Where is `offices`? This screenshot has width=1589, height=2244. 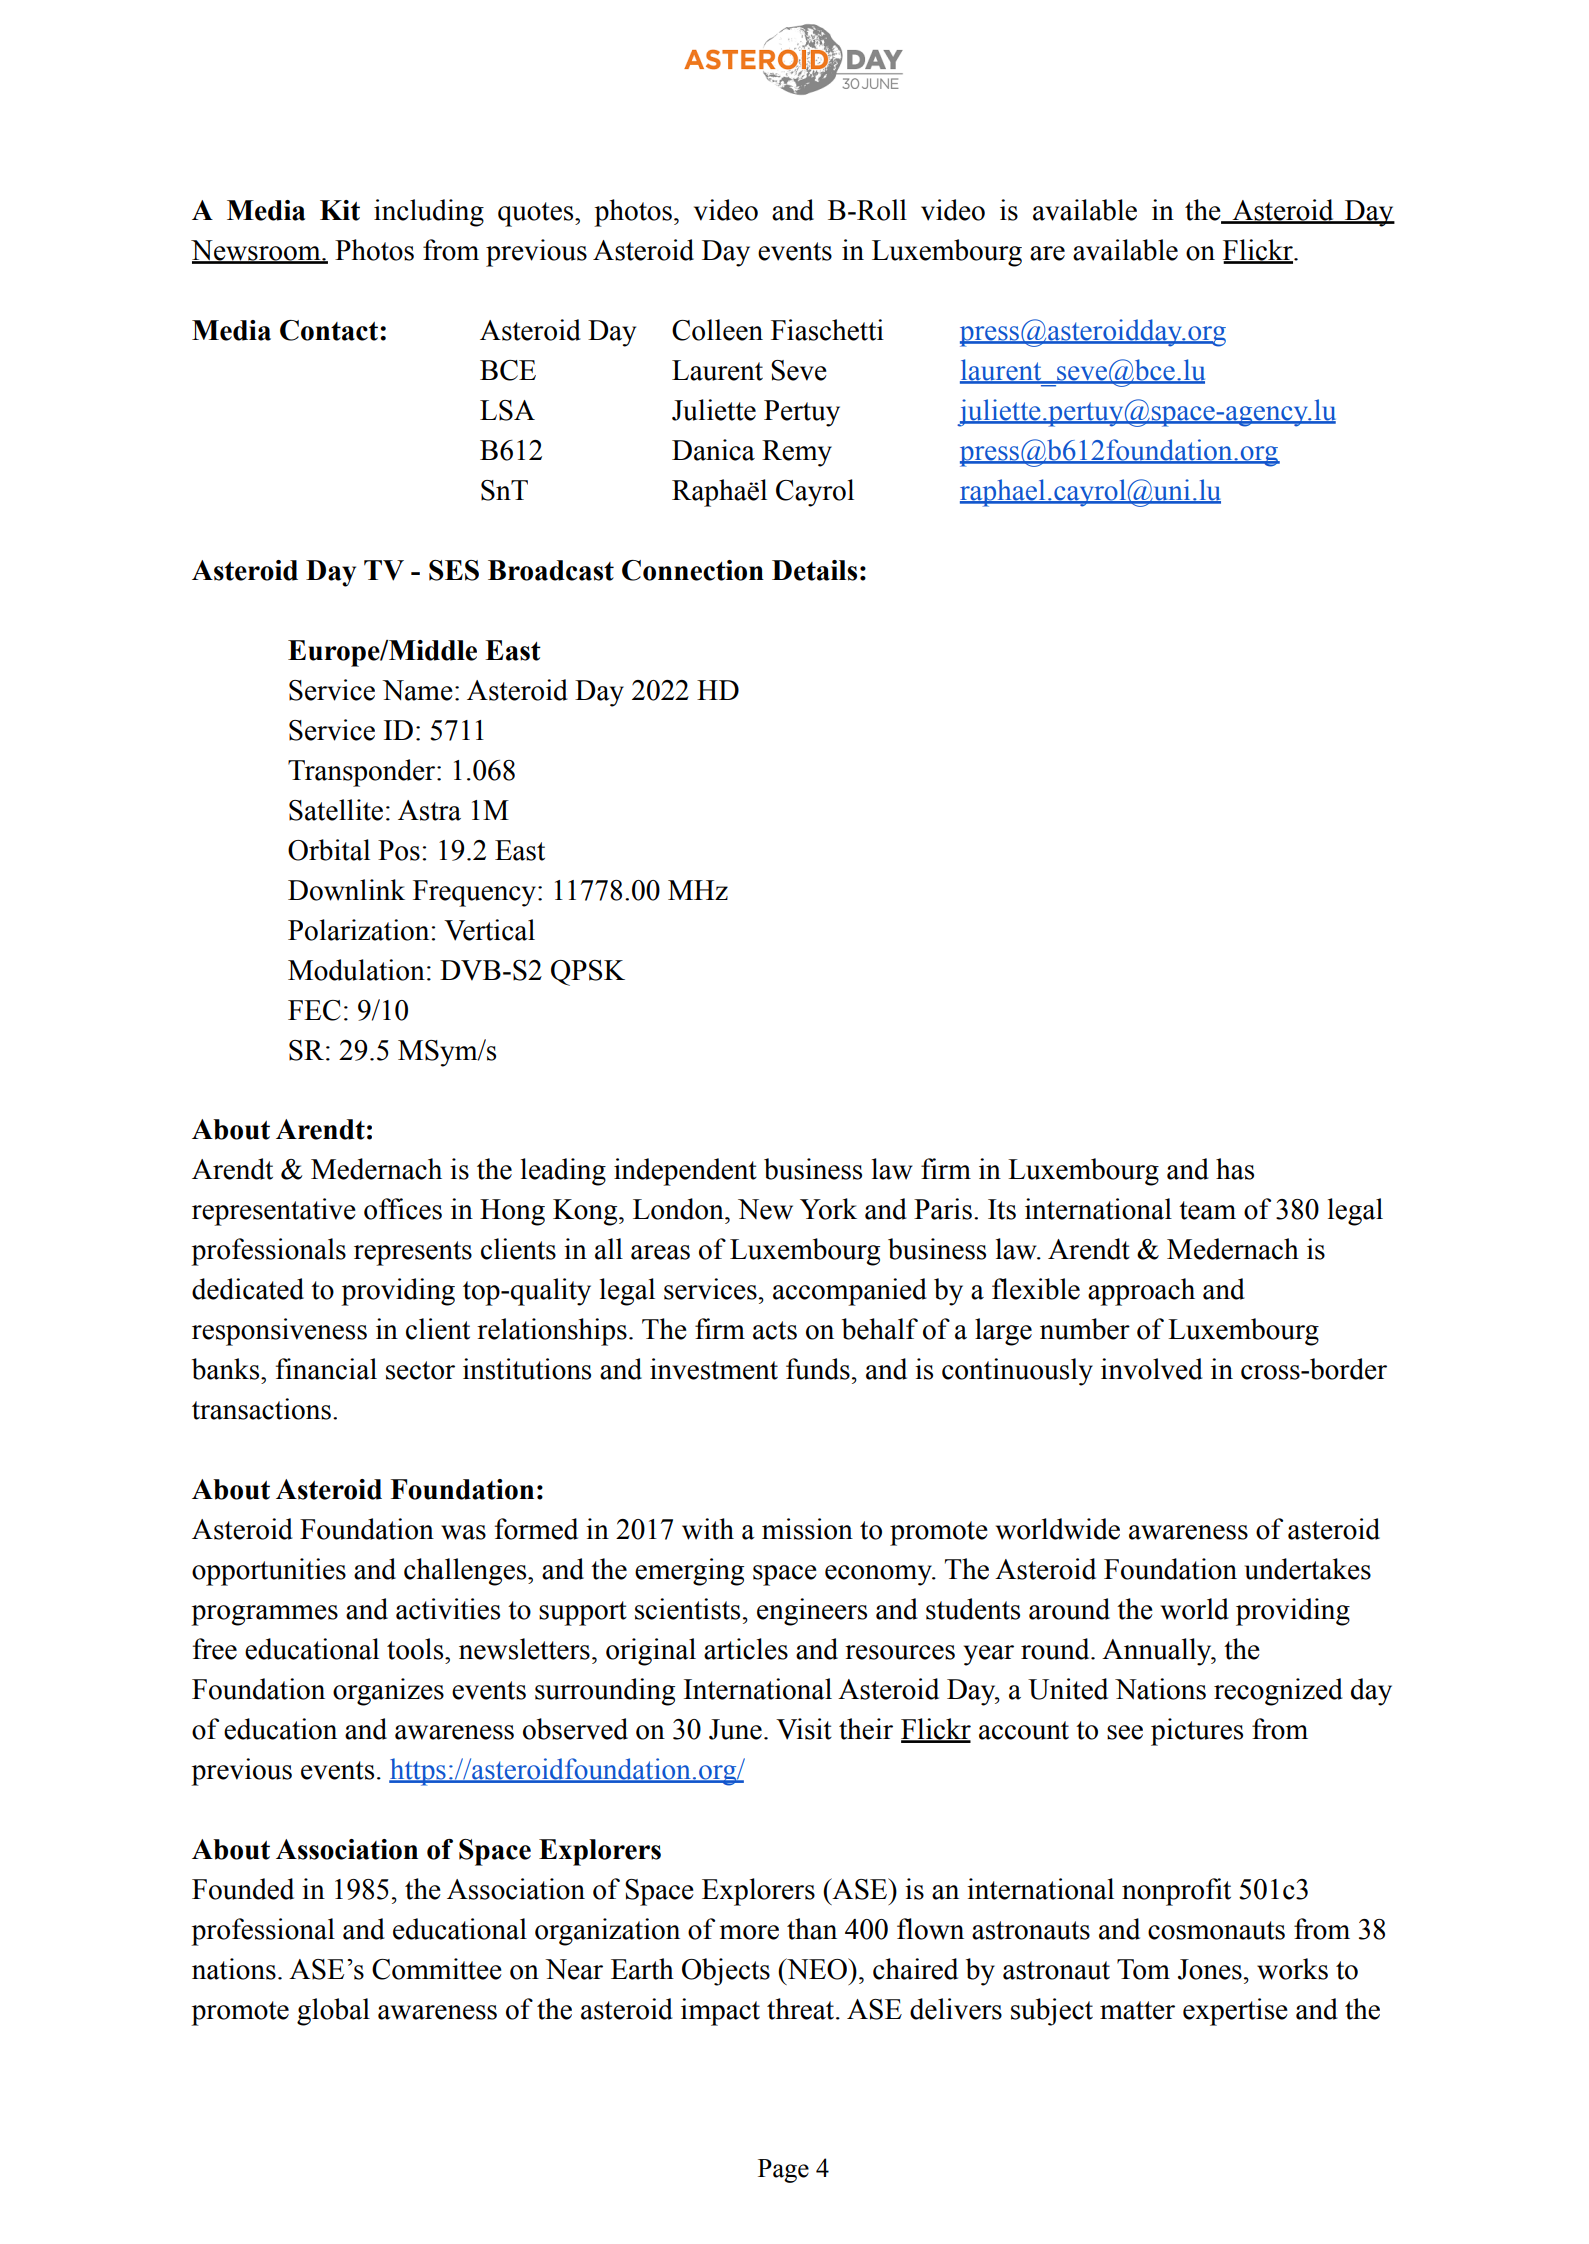
offices is located at coordinates (403, 1209).
